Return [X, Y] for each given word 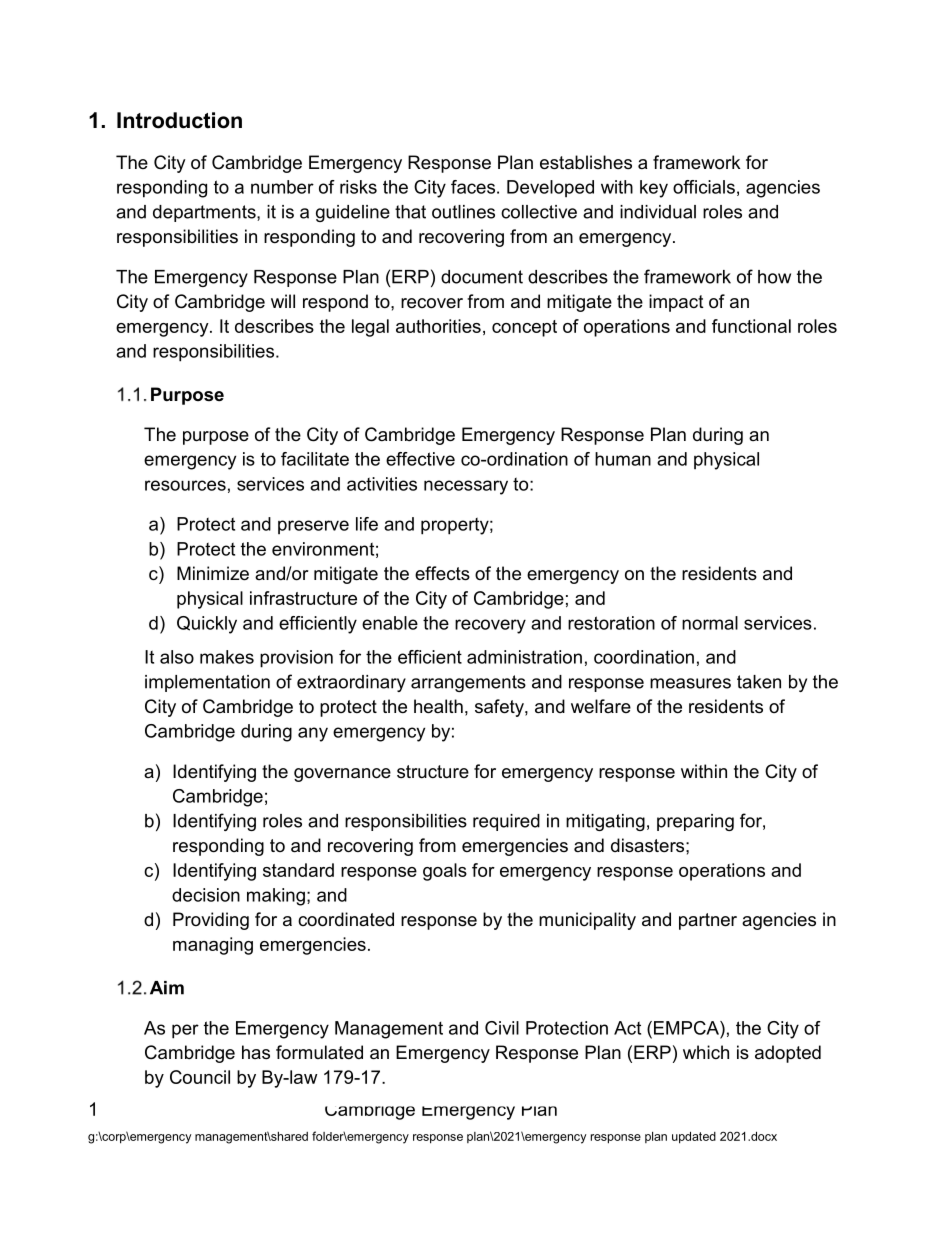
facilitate [315, 459]
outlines [463, 212]
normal [710, 623]
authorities [438, 326]
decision [206, 895]
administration [524, 657]
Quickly [207, 625]
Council [200, 1077]
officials [704, 187]
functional [751, 326]
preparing [695, 822]
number [282, 187]
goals [445, 872]
